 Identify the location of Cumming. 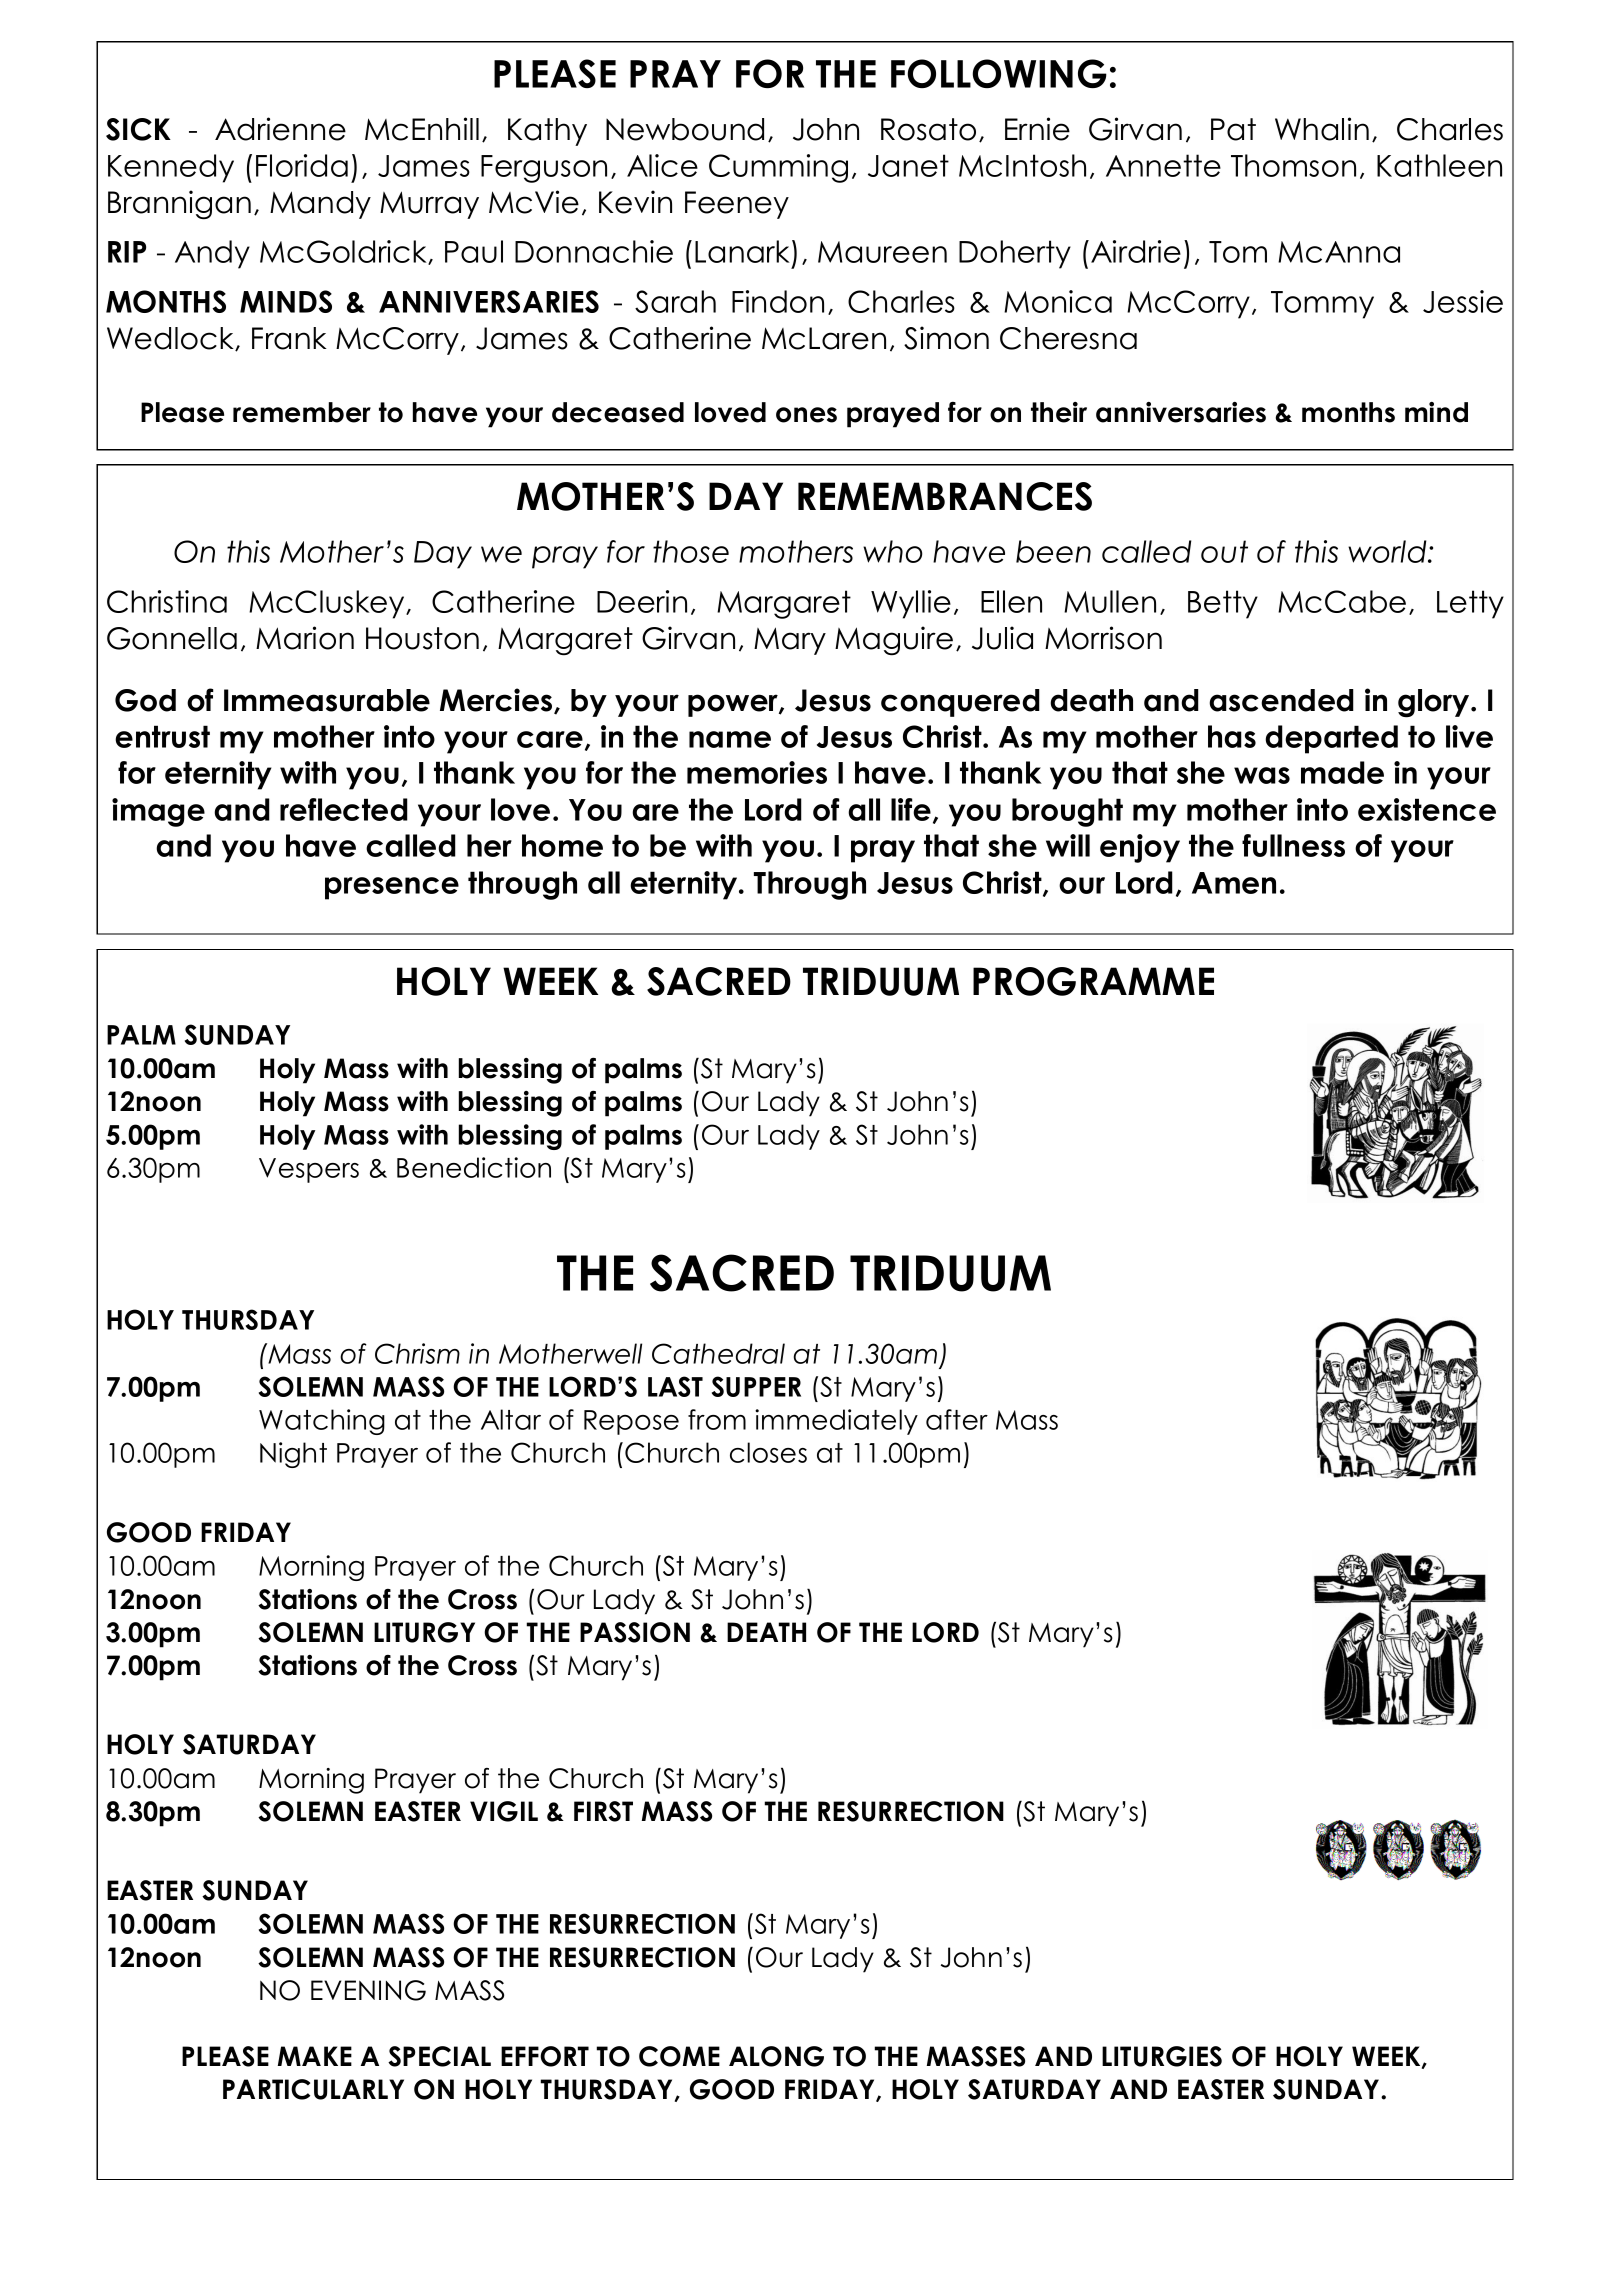
(778, 168).
